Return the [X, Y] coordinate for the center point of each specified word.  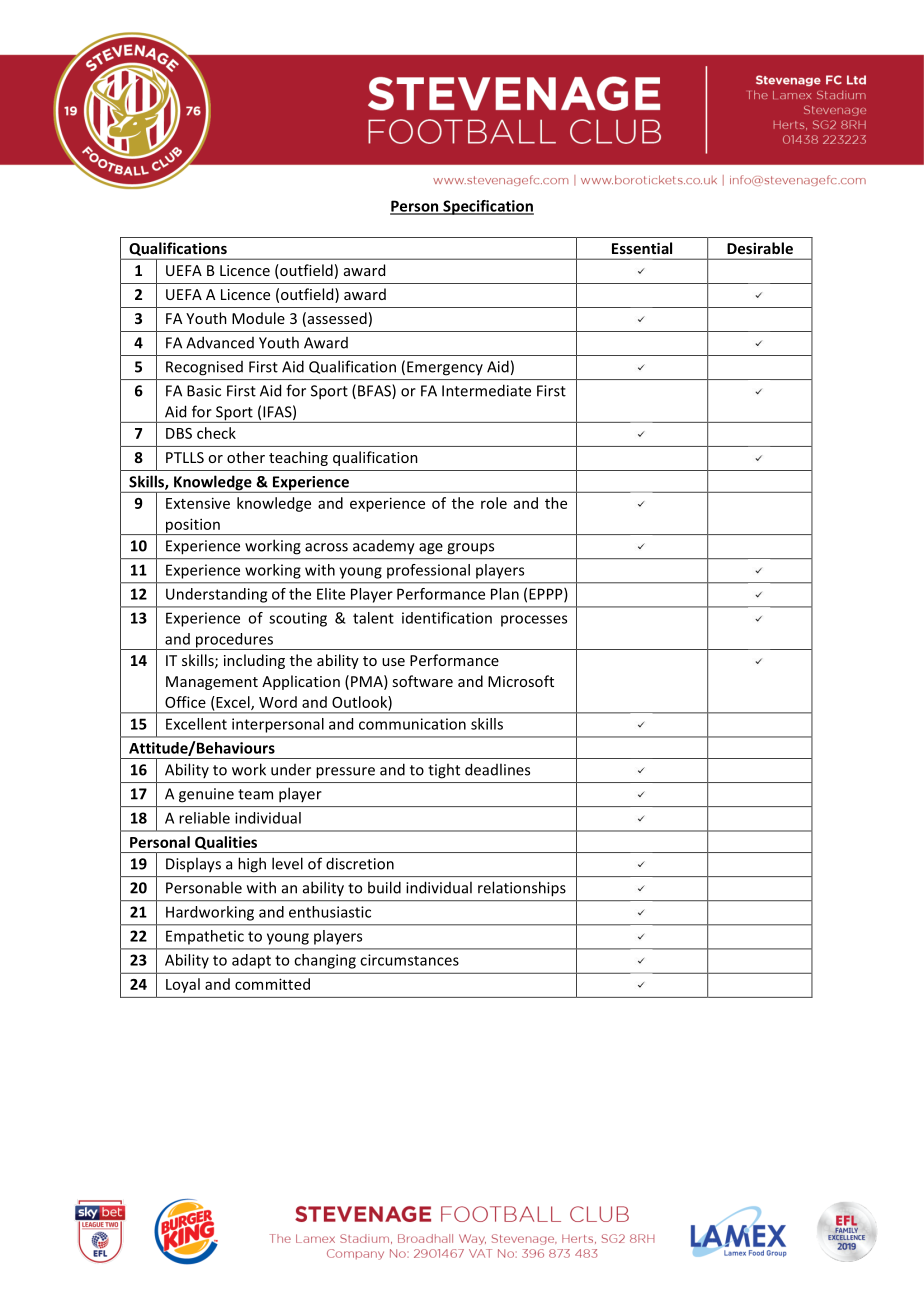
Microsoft [521, 681]
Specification [487, 207]
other [246, 457]
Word [278, 702]
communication [412, 724]
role [494, 503]
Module [258, 318]
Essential [642, 248]
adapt [251, 961]
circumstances [409, 960]
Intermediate [486, 390]
